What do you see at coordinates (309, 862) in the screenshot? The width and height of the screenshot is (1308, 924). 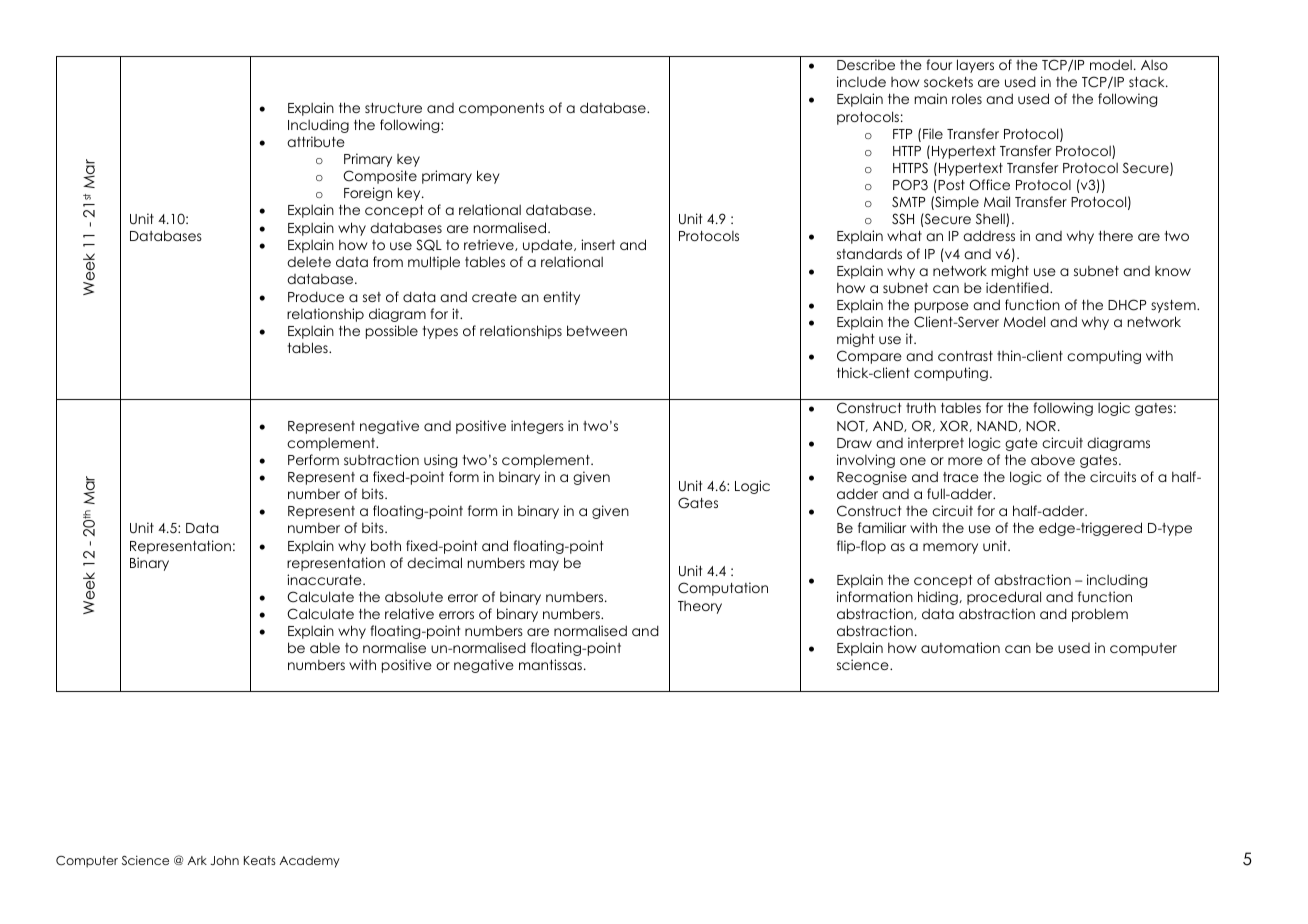 I see `Academy` at bounding box center [309, 862].
